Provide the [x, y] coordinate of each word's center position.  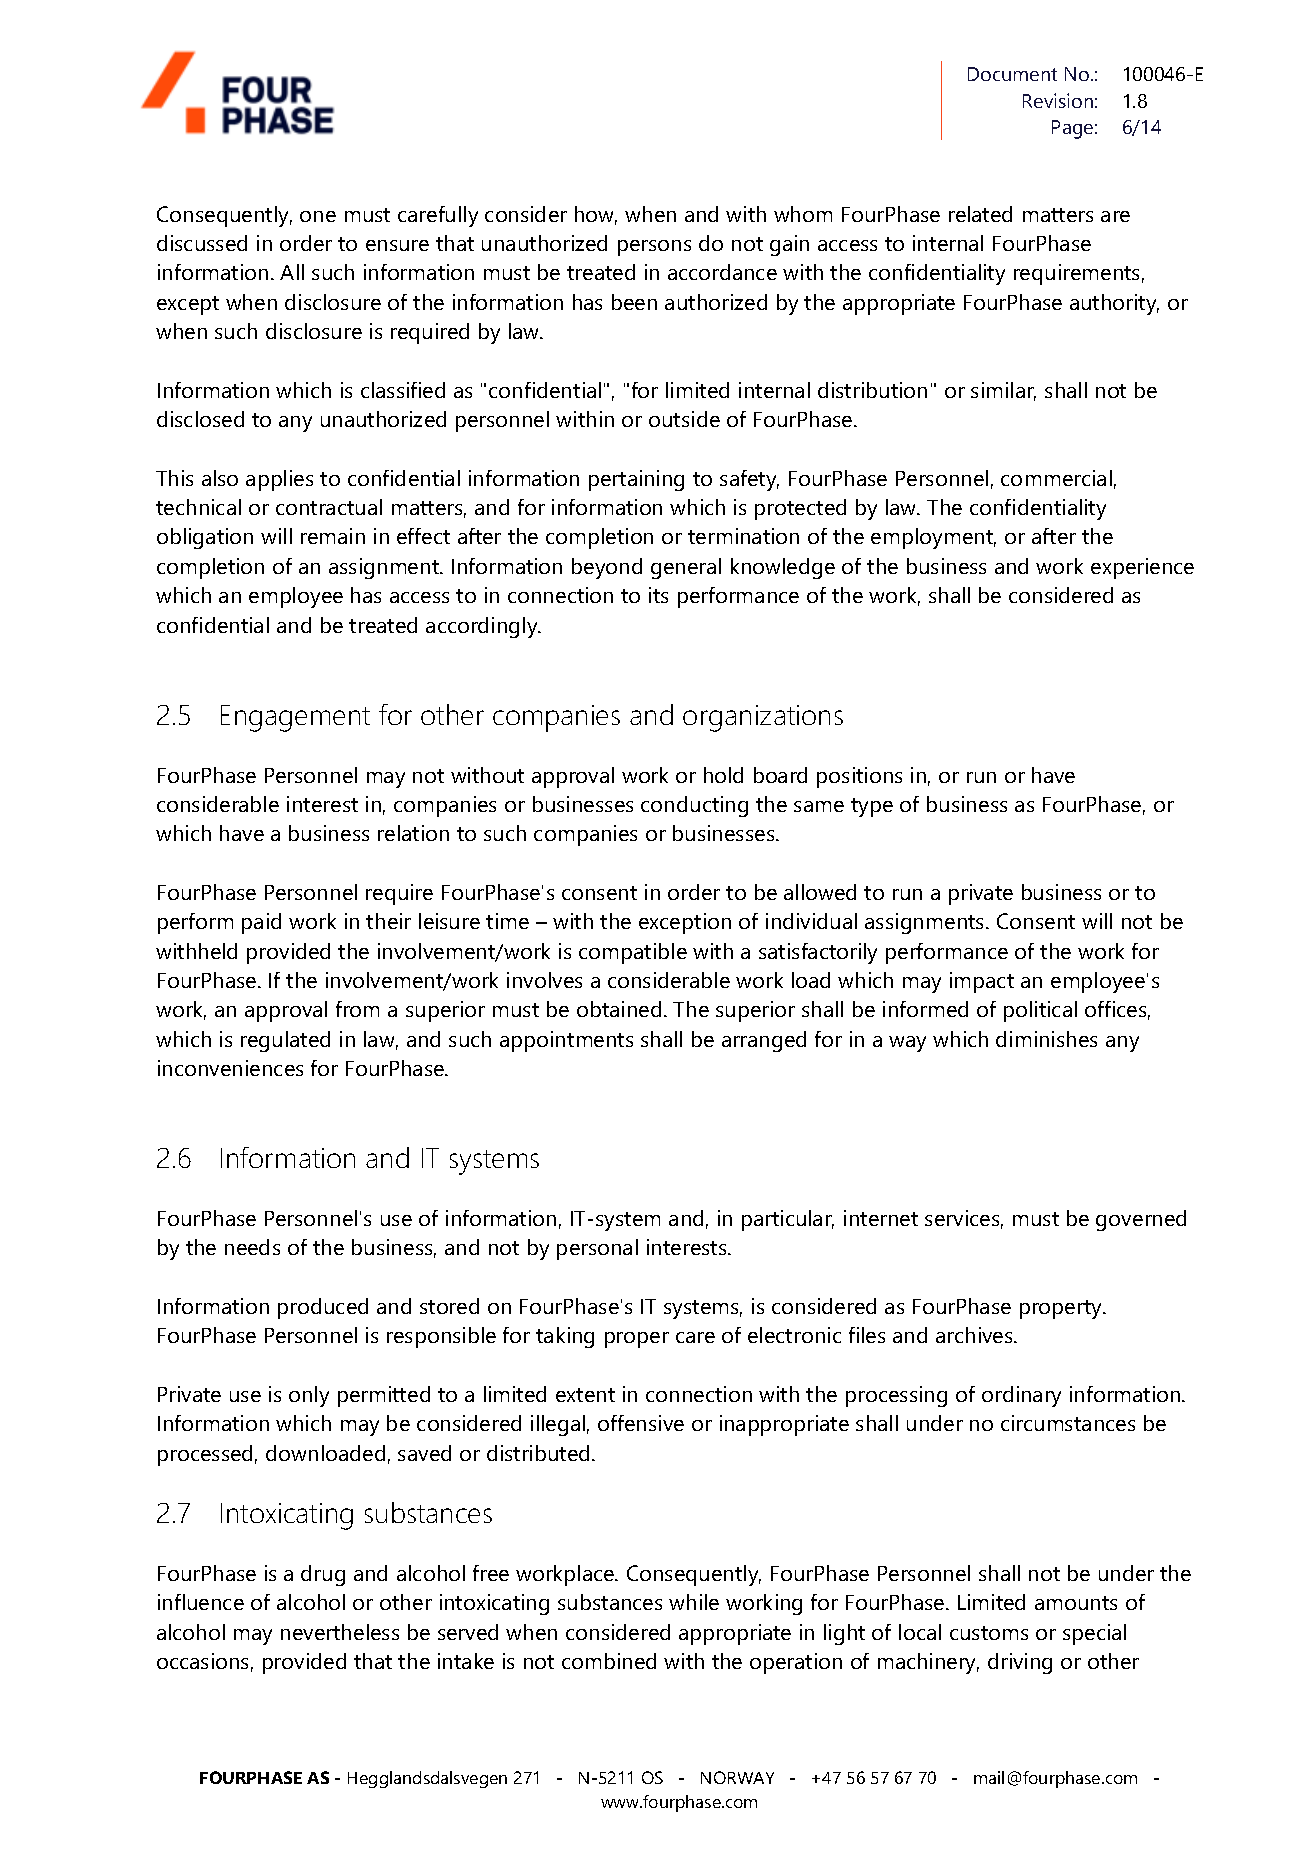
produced [323, 1308]
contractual [329, 507]
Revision [1058, 100]
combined [609, 1661]
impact [982, 982]
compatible [633, 953]
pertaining [636, 480]
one [318, 216]
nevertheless [340, 1632]
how [596, 215]
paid [261, 923]
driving [1020, 1663]
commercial [1056, 478]
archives [975, 1335]
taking [565, 1337]
